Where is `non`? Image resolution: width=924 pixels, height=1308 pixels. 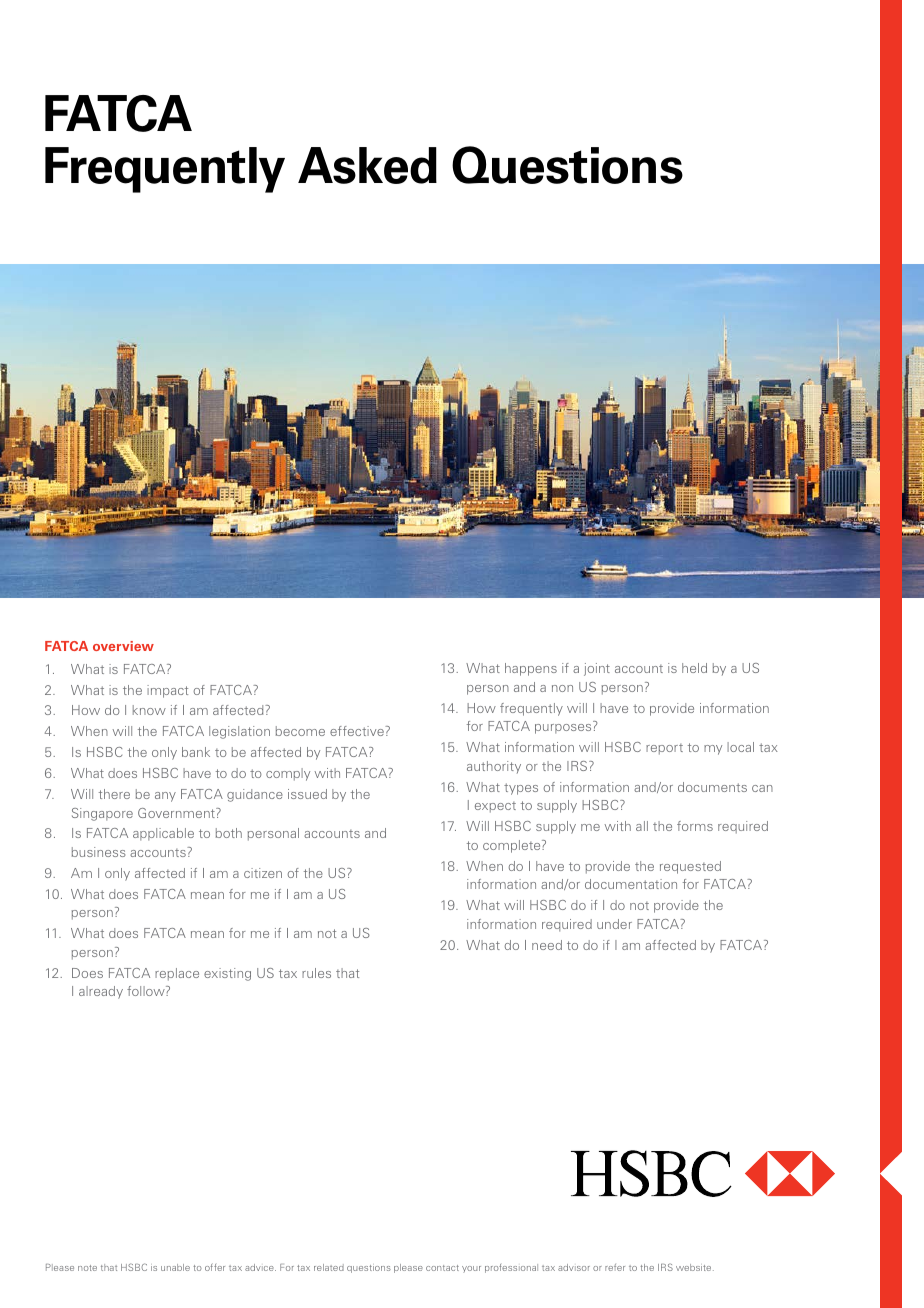
non is located at coordinates (562, 688).
